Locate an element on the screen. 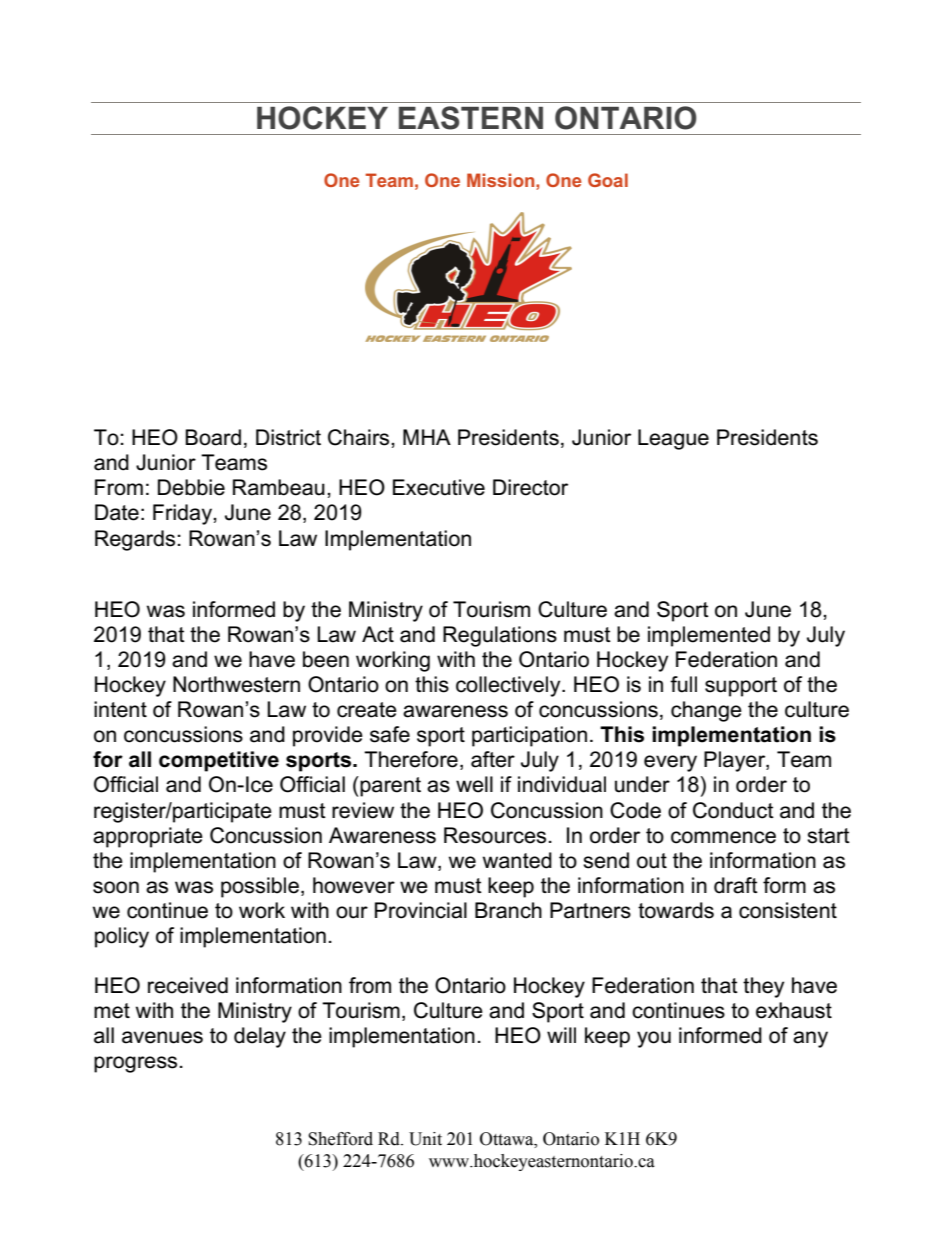 This screenshot has height=1233, width=952. Debbie is located at coordinates (191, 487).
